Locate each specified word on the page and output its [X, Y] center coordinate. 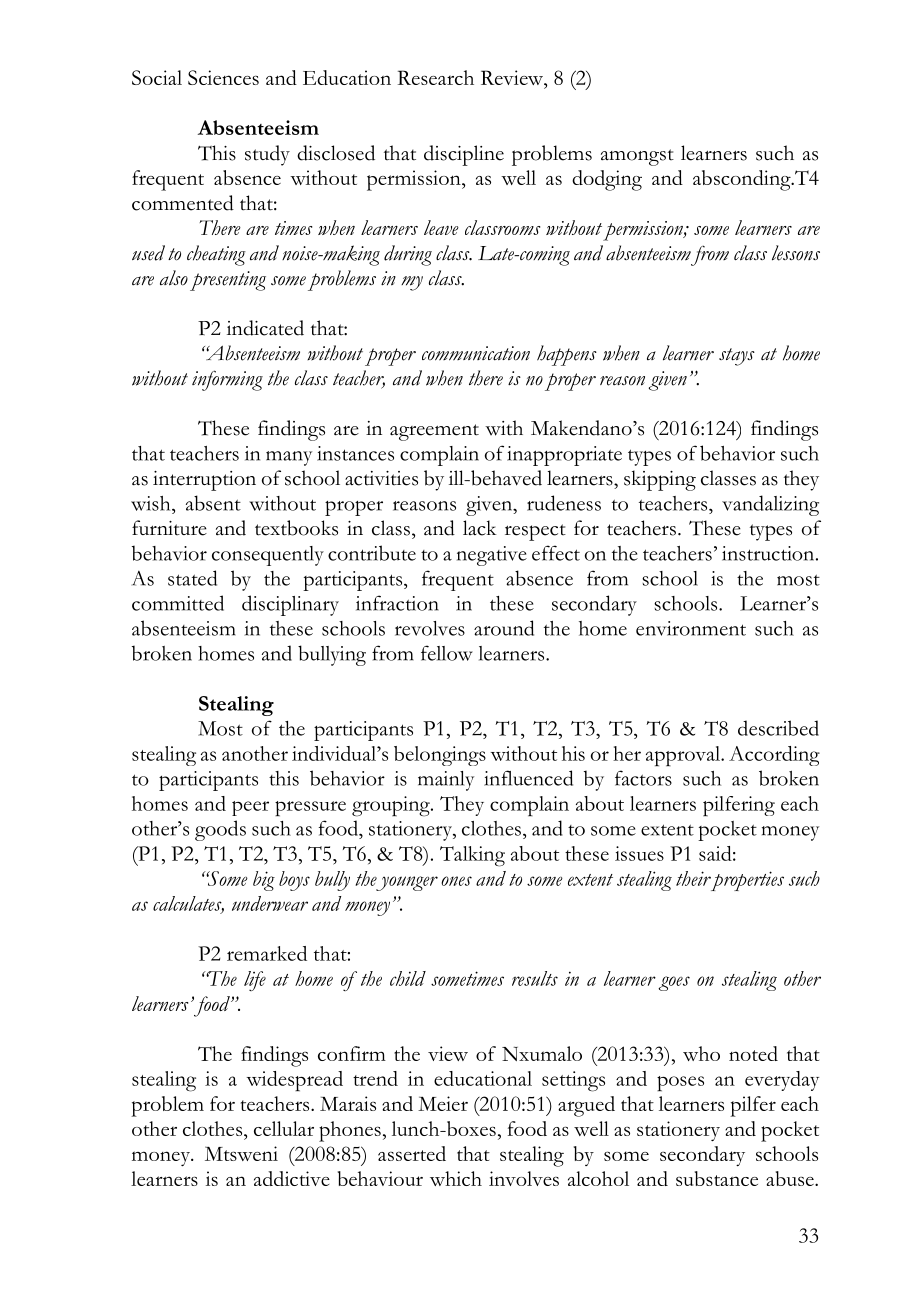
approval [684, 756]
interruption [204, 481]
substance [717, 1178]
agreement [434, 432]
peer [250, 808]
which [456, 1178]
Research [436, 77]
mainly [446, 781]
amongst [637, 157]
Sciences [223, 77]
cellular [284, 1128]
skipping [660, 480]
